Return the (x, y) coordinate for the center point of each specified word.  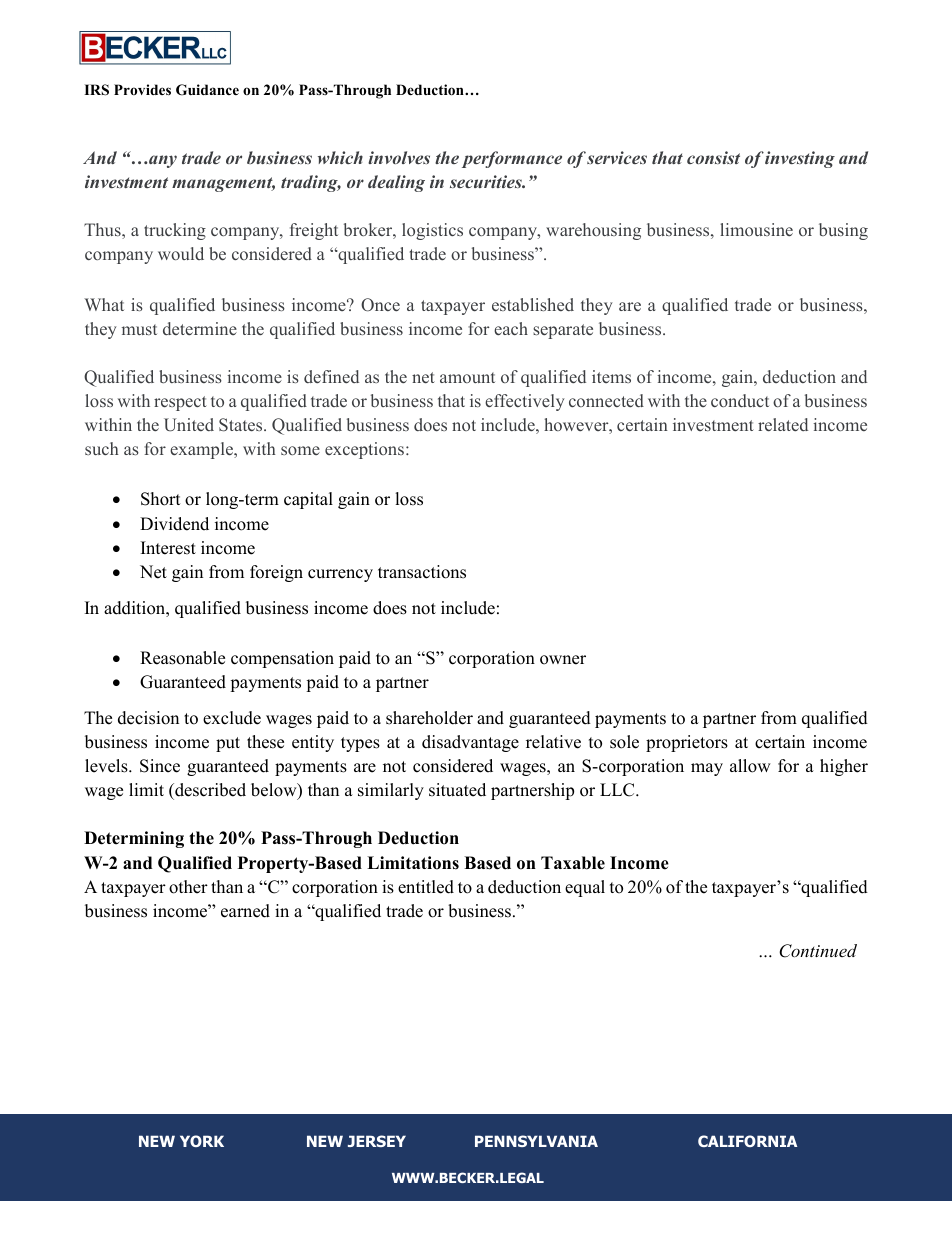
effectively (525, 402)
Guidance (207, 90)
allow (750, 766)
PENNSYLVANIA (536, 1141)
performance (512, 159)
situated (457, 790)
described (209, 790)
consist (713, 157)
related (783, 424)
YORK (202, 1141)
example (202, 450)
